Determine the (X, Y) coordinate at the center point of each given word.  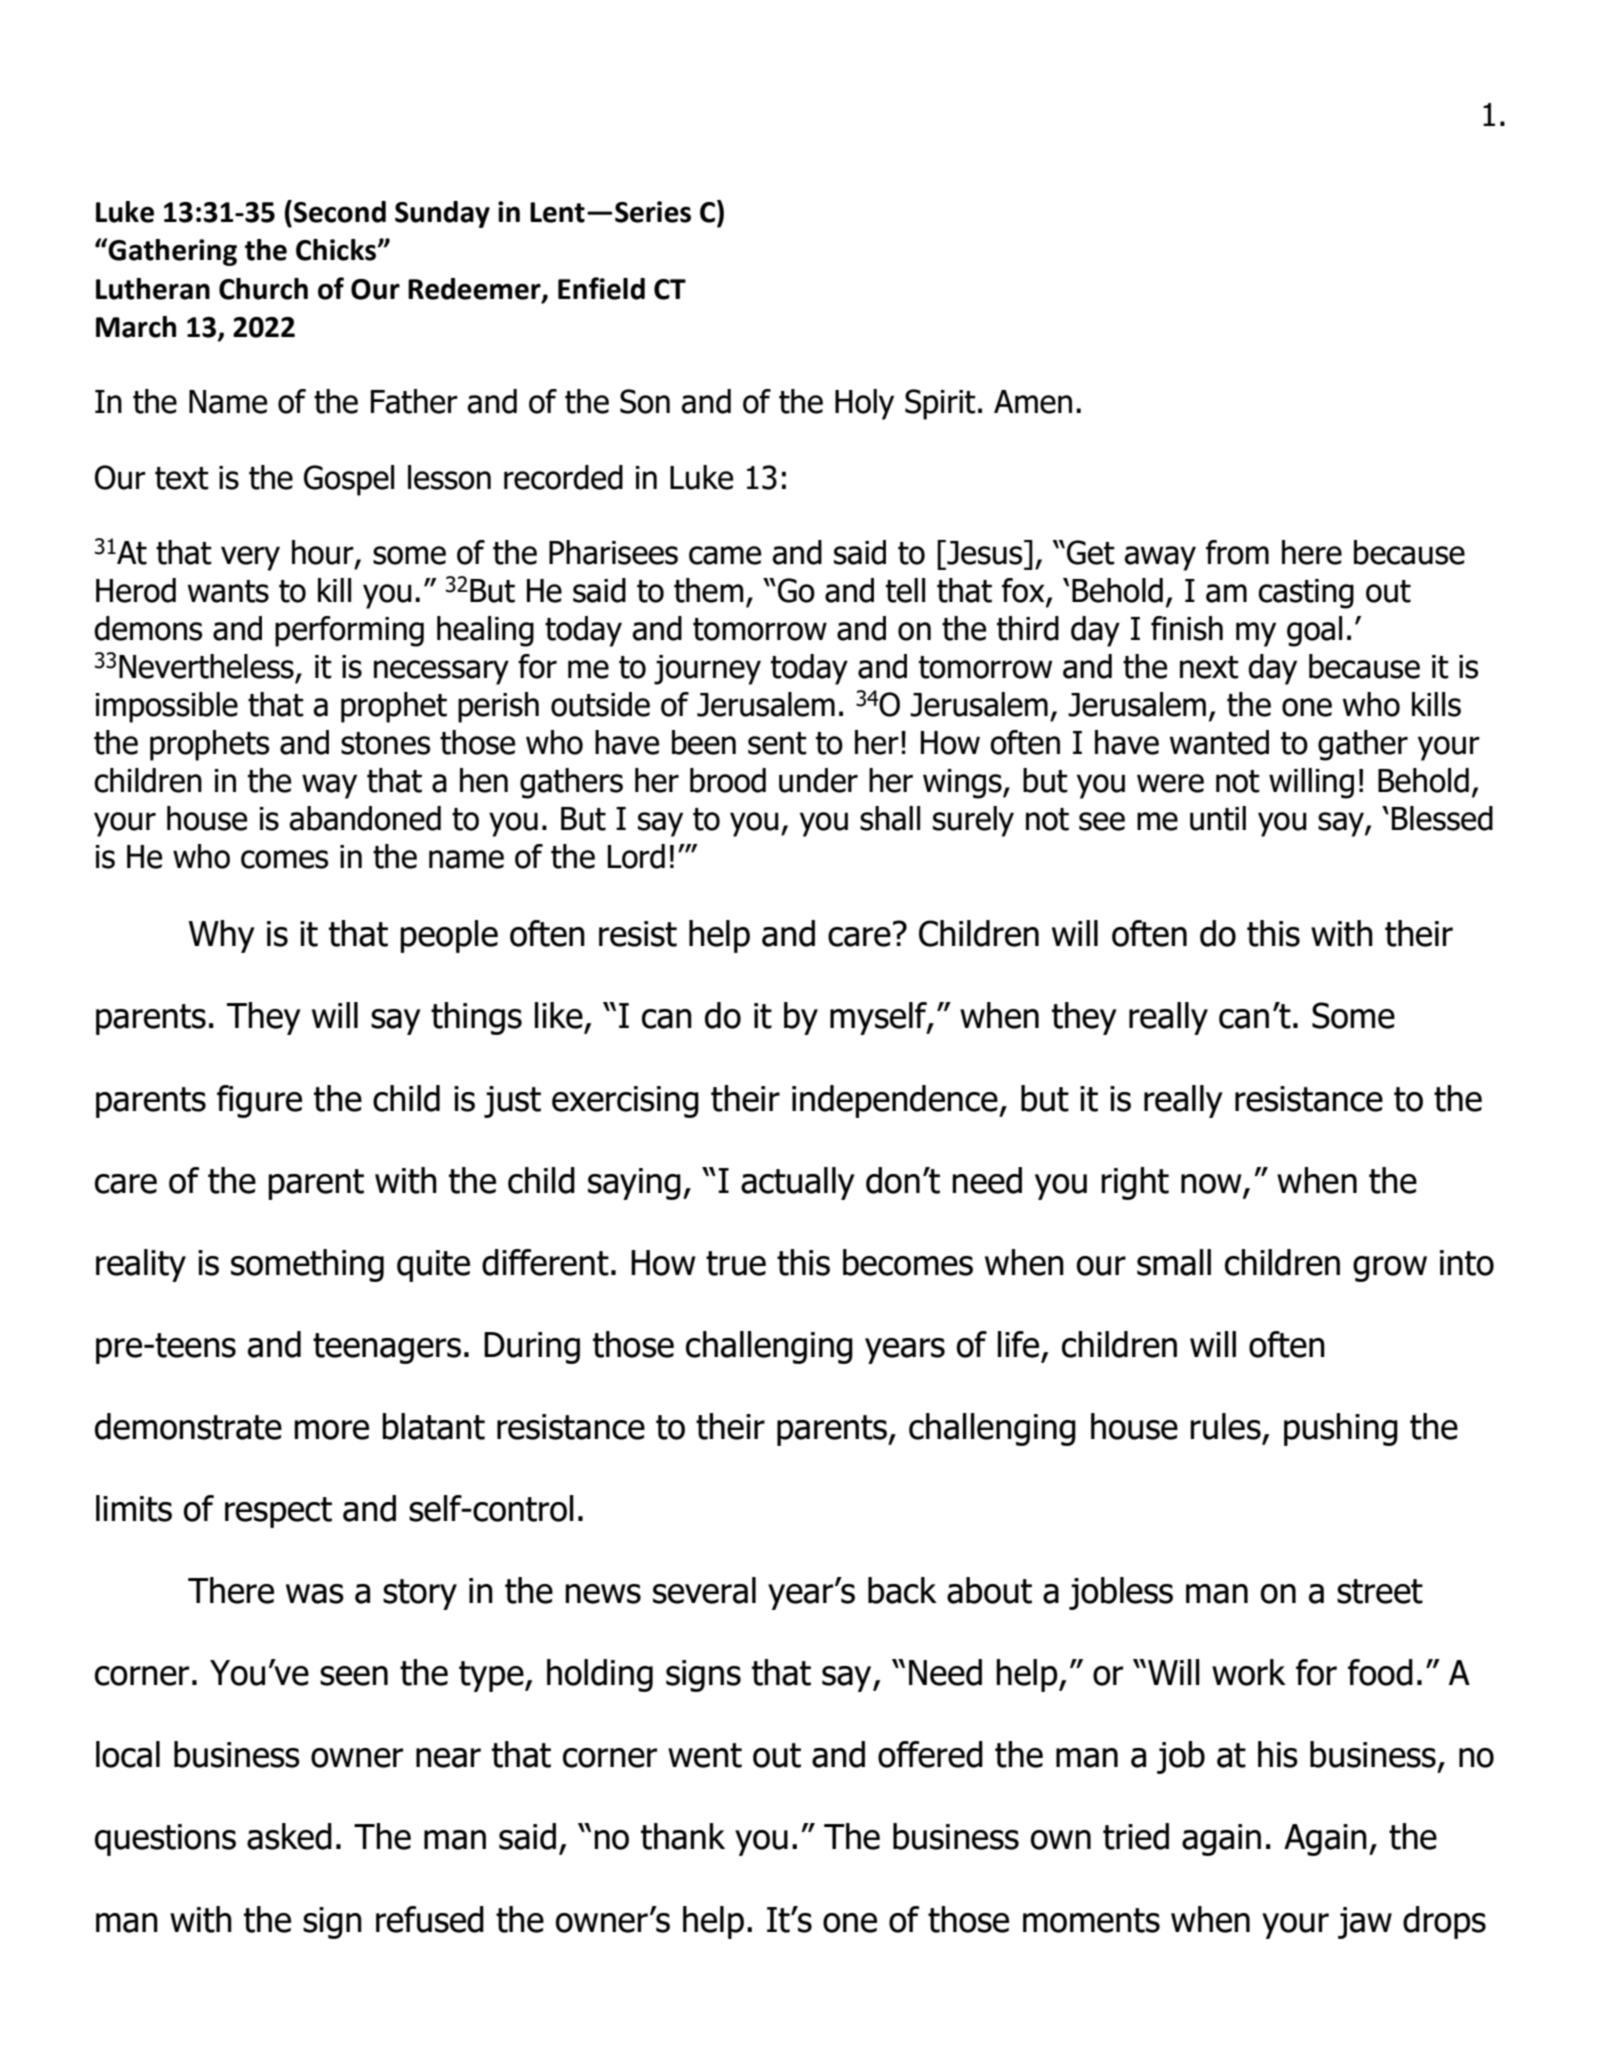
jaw (1365, 1923)
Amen (1033, 402)
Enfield (601, 288)
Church (263, 289)
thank (683, 1836)
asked (289, 1836)
